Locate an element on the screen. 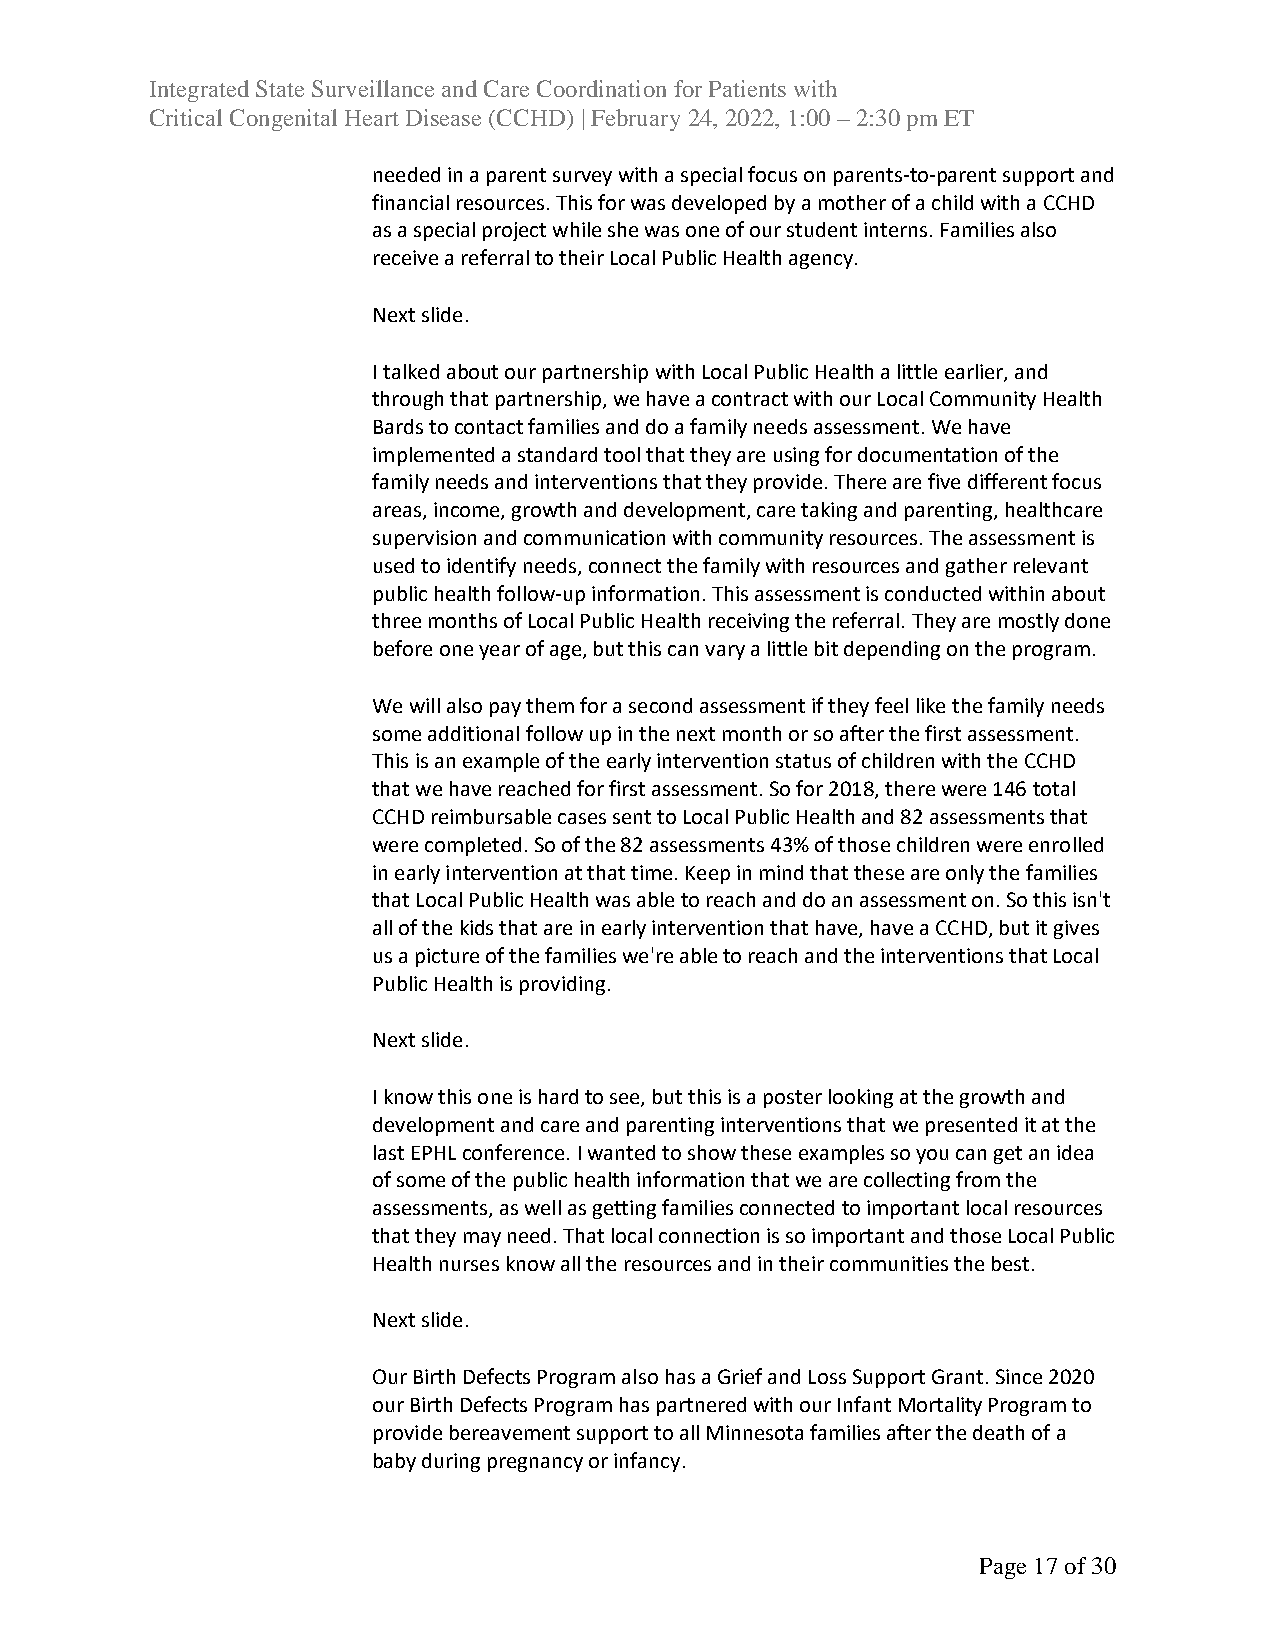  only is located at coordinates (965, 874).
